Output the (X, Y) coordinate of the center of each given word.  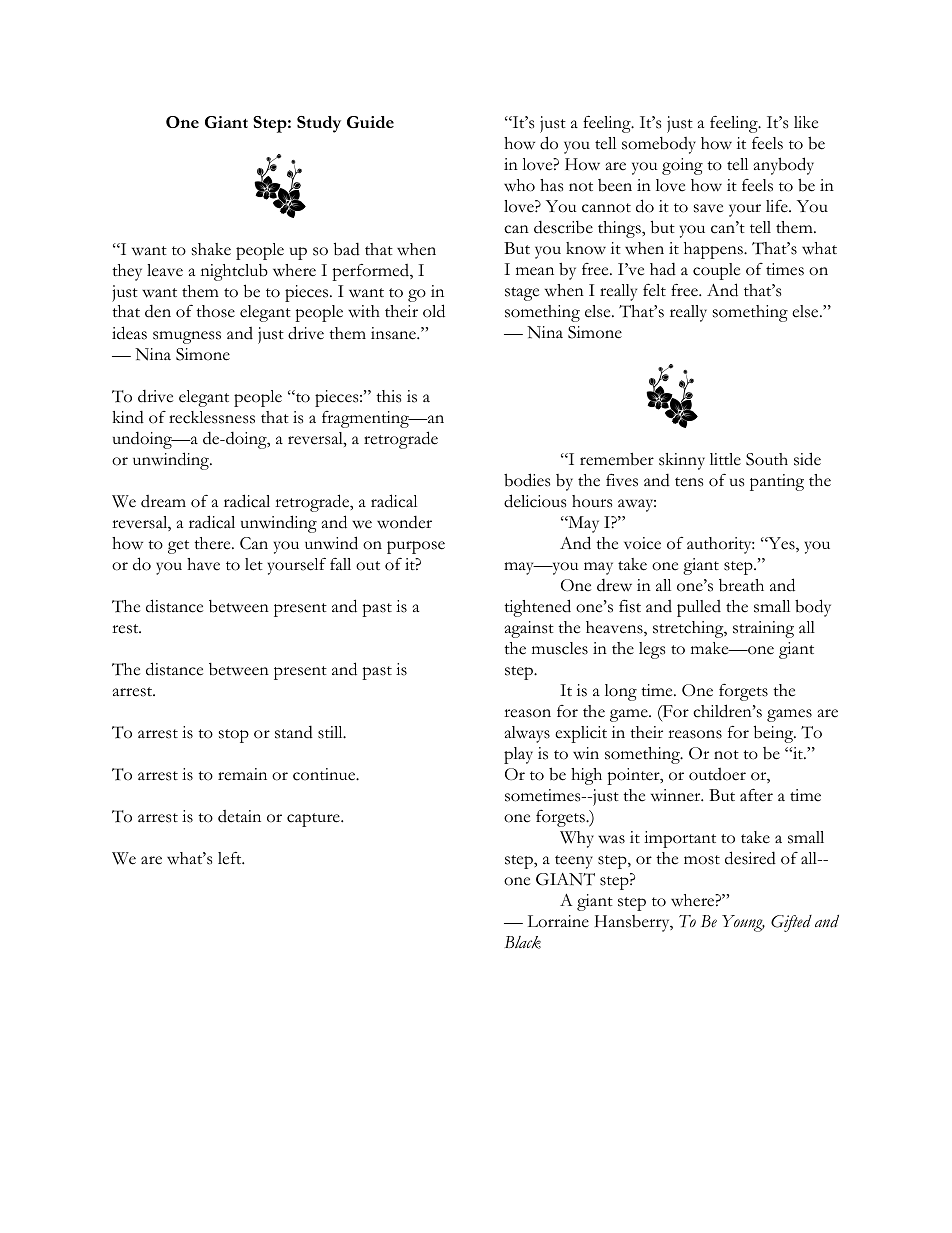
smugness (187, 337)
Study (319, 124)
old (434, 311)
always (527, 734)
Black (523, 942)
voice (642, 543)
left (231, 858)
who (519, 185)
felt (654, 290)
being (775, 734)
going (682, 166)
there (213, 543)
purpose (416, 547)
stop (234, 736)
